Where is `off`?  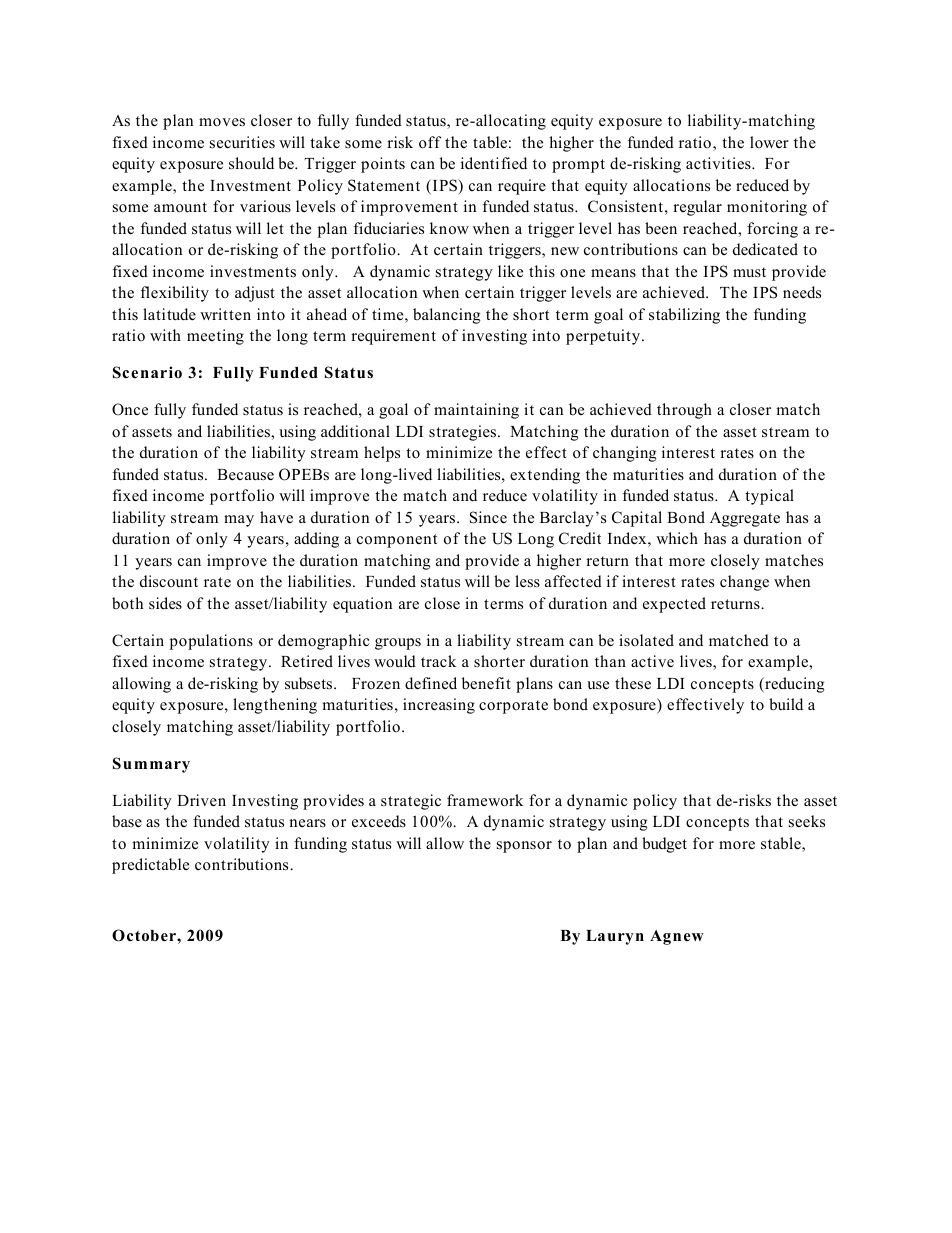 off is located at coordinates (430, 142).
